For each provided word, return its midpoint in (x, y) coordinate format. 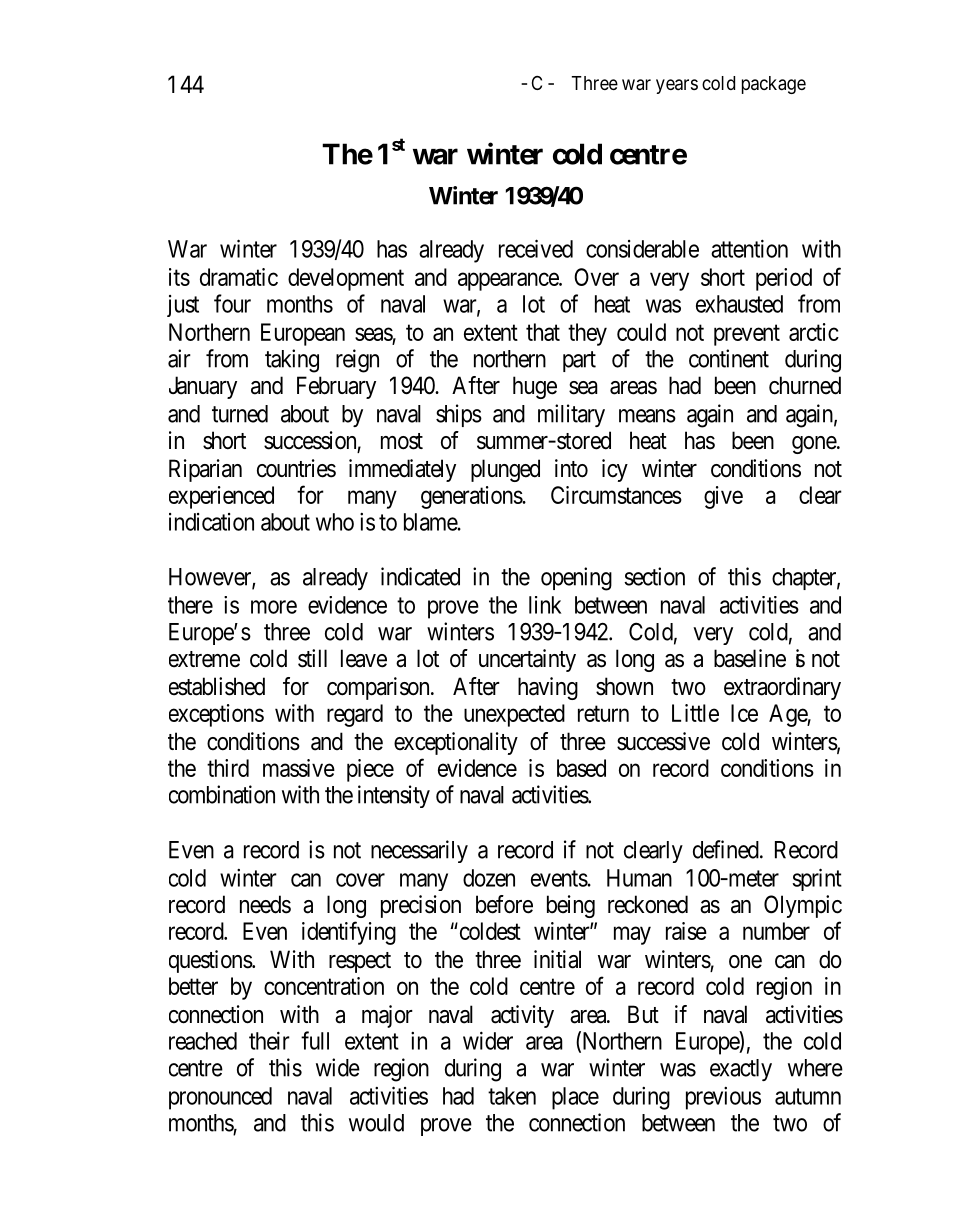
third (228, 768)
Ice (744, 713)
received (536, 248)
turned (240, 414)
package (774, 85)
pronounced (220, 1098)
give (723, 497)
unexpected (514, 715)
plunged (505, 470)
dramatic (239, 277)
